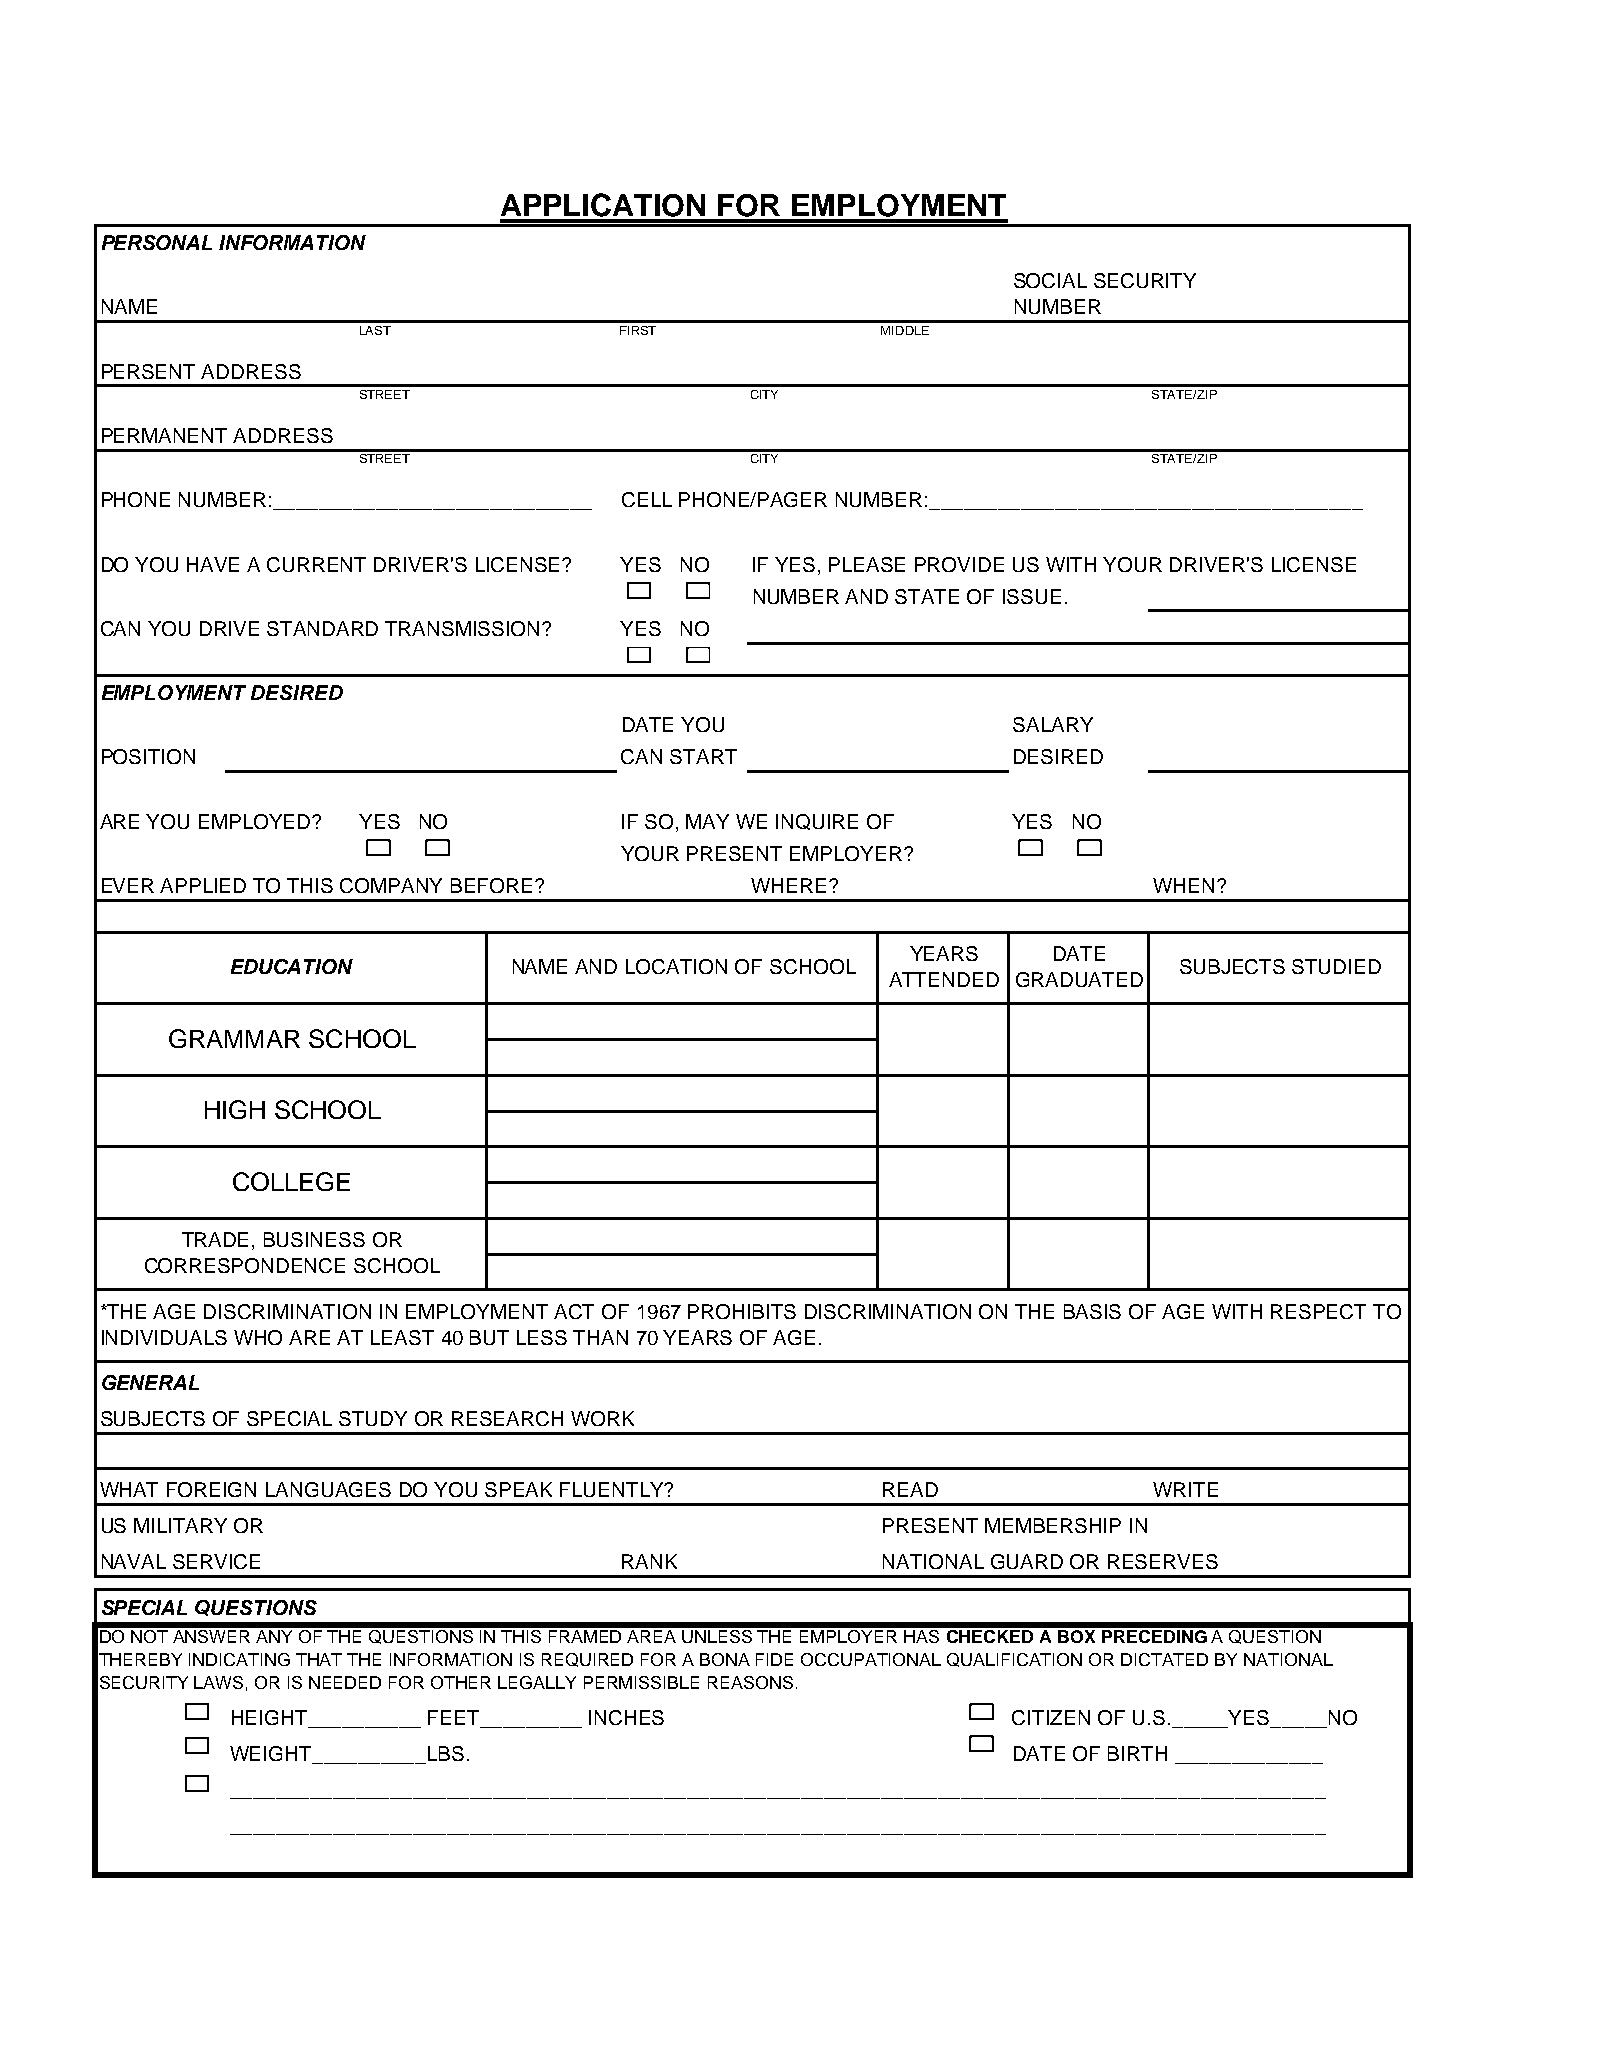 The width and height of the screenshot is (1599, 2070). I want to click on BASIS, so click(1092, 1311).
